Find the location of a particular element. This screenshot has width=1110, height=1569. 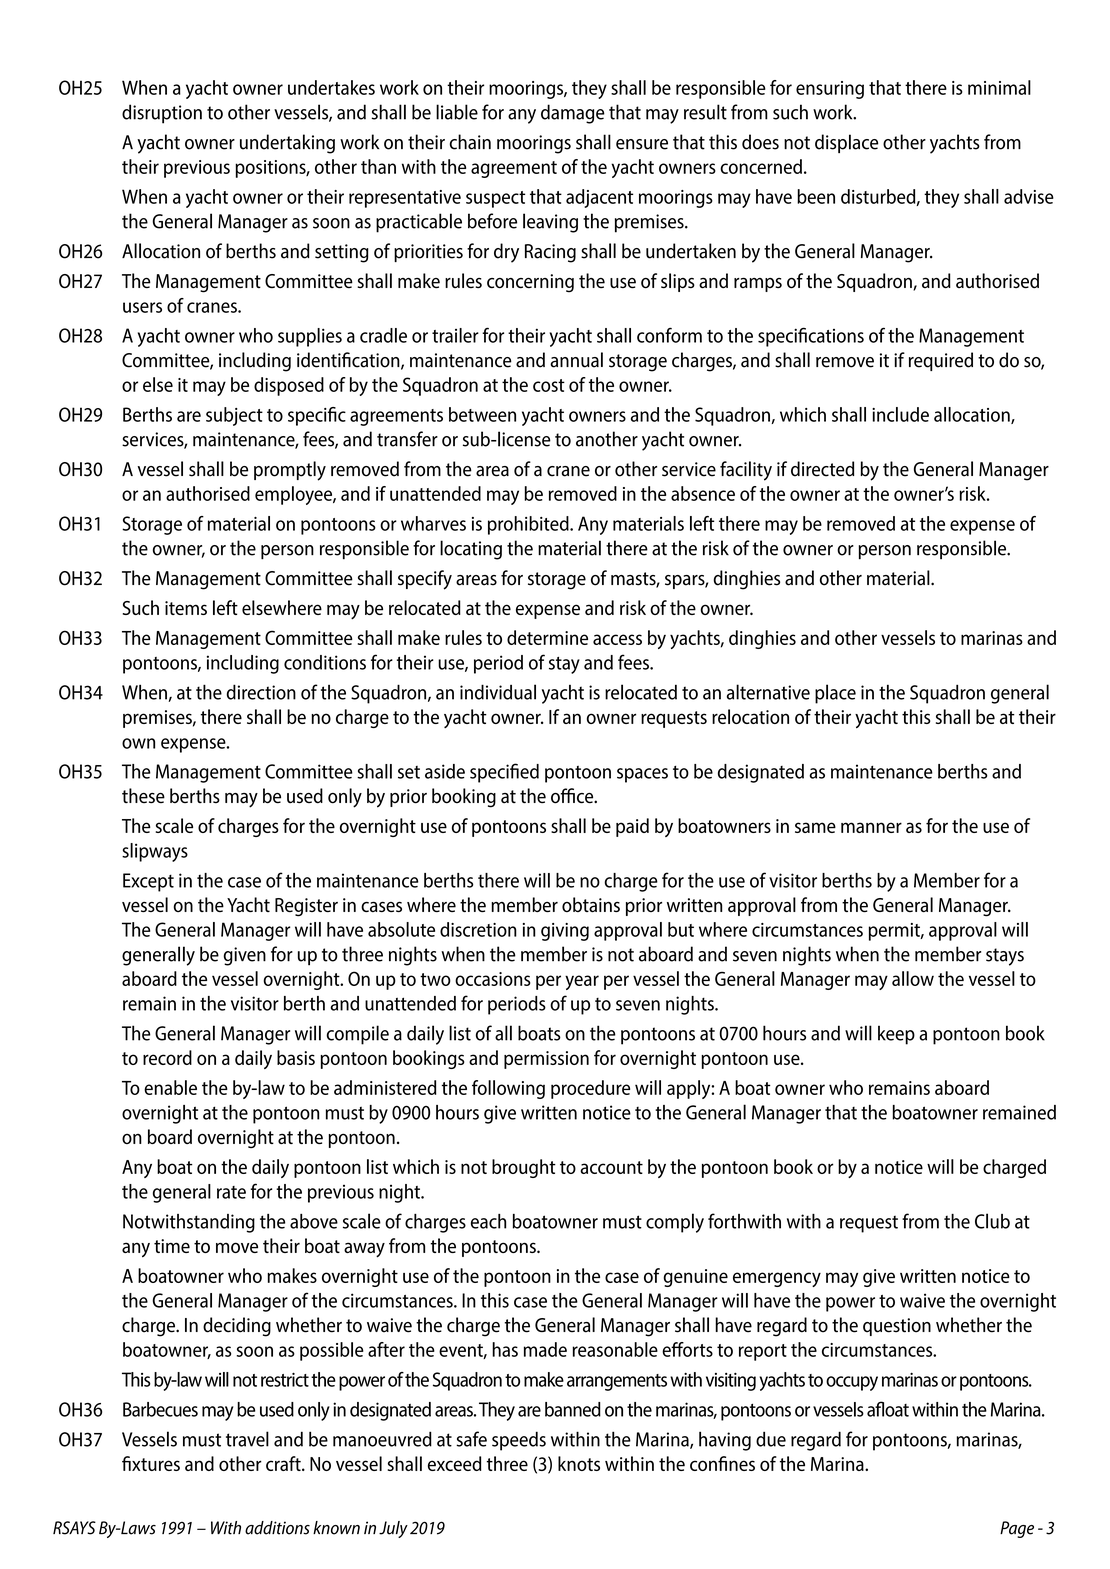

alternative is located at coordinates (768, 692).
